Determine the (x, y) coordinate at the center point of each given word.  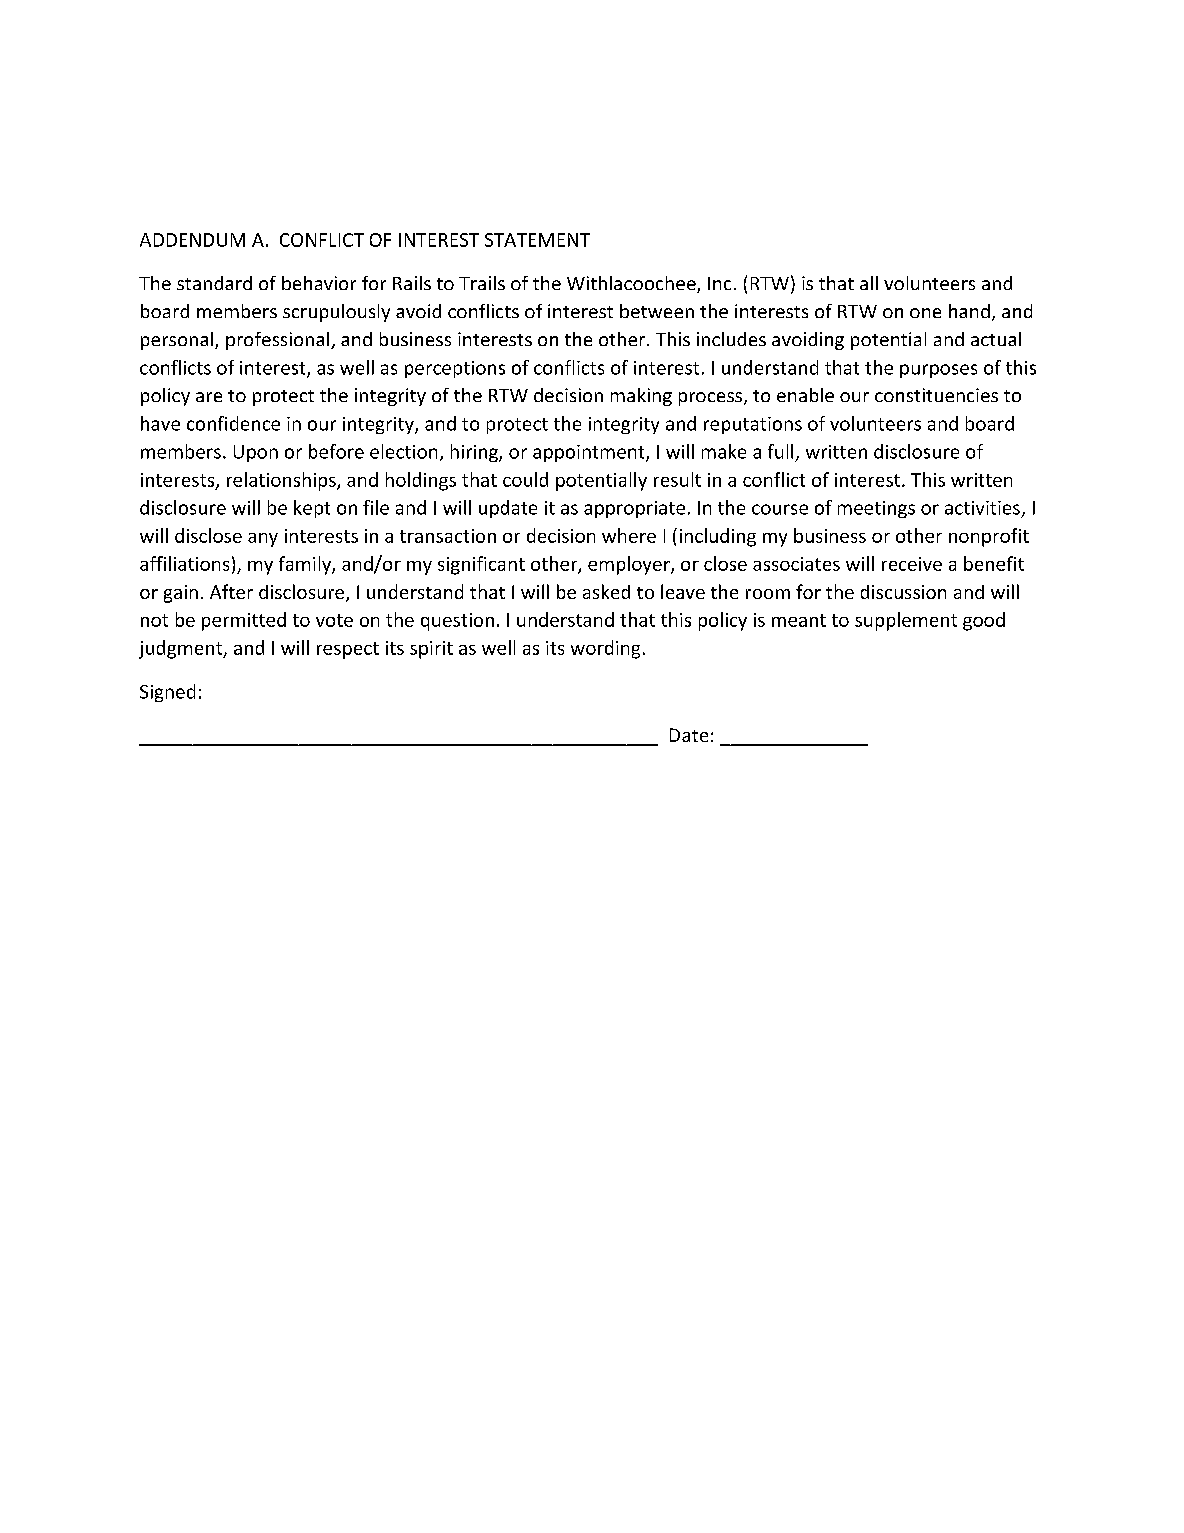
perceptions (455, 369)
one (925, 313)
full (780, 451)
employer (630, 565)
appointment (590, 453)
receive (912, 564)
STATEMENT (537, 240)
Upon (256, 453)
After (231, 591)
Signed (167, 693)
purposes (938, 371)
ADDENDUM (192, 240)
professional (279, 341)
